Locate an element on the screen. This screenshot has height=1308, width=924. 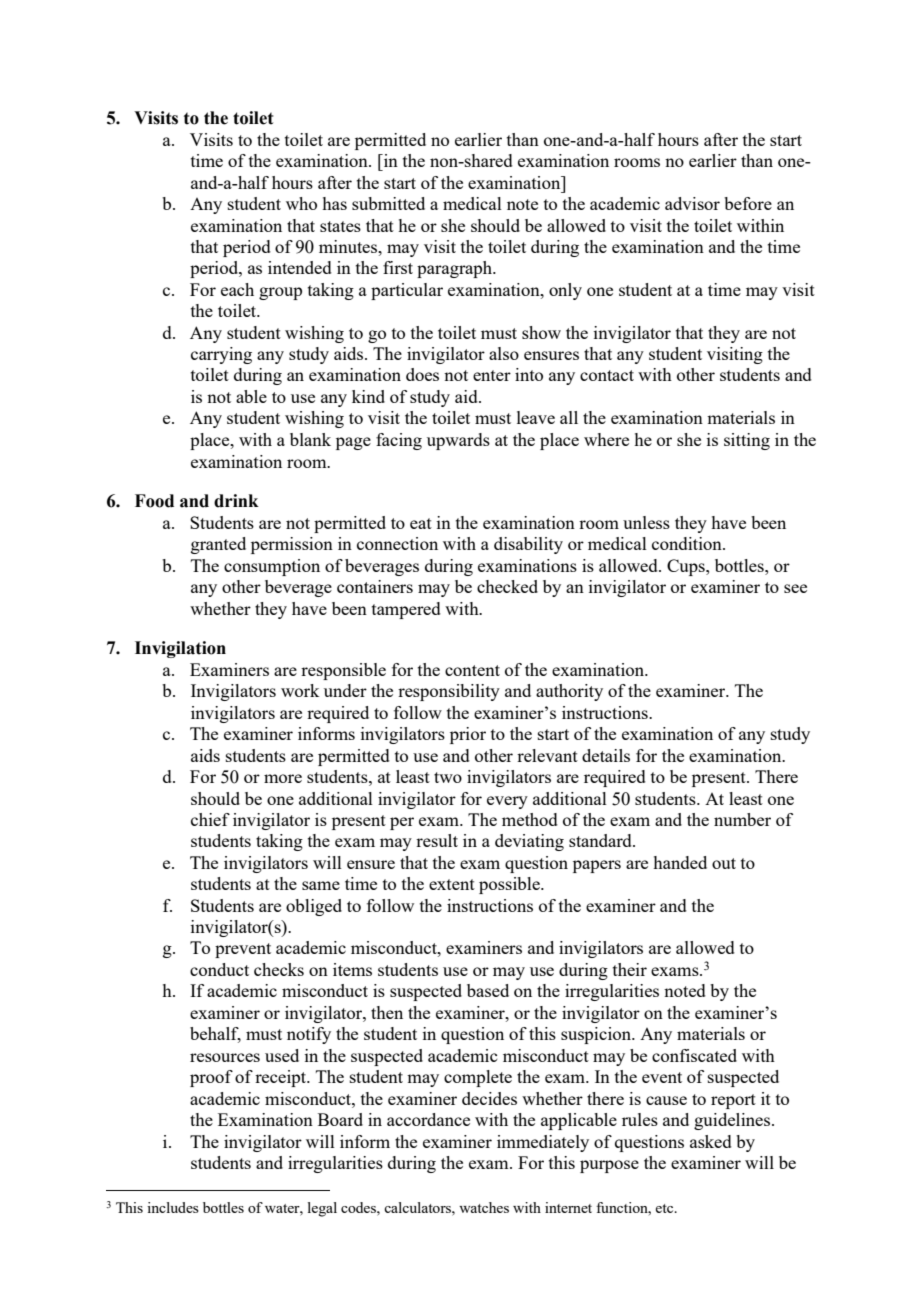
includes is located at coordinates (173, 1207).
